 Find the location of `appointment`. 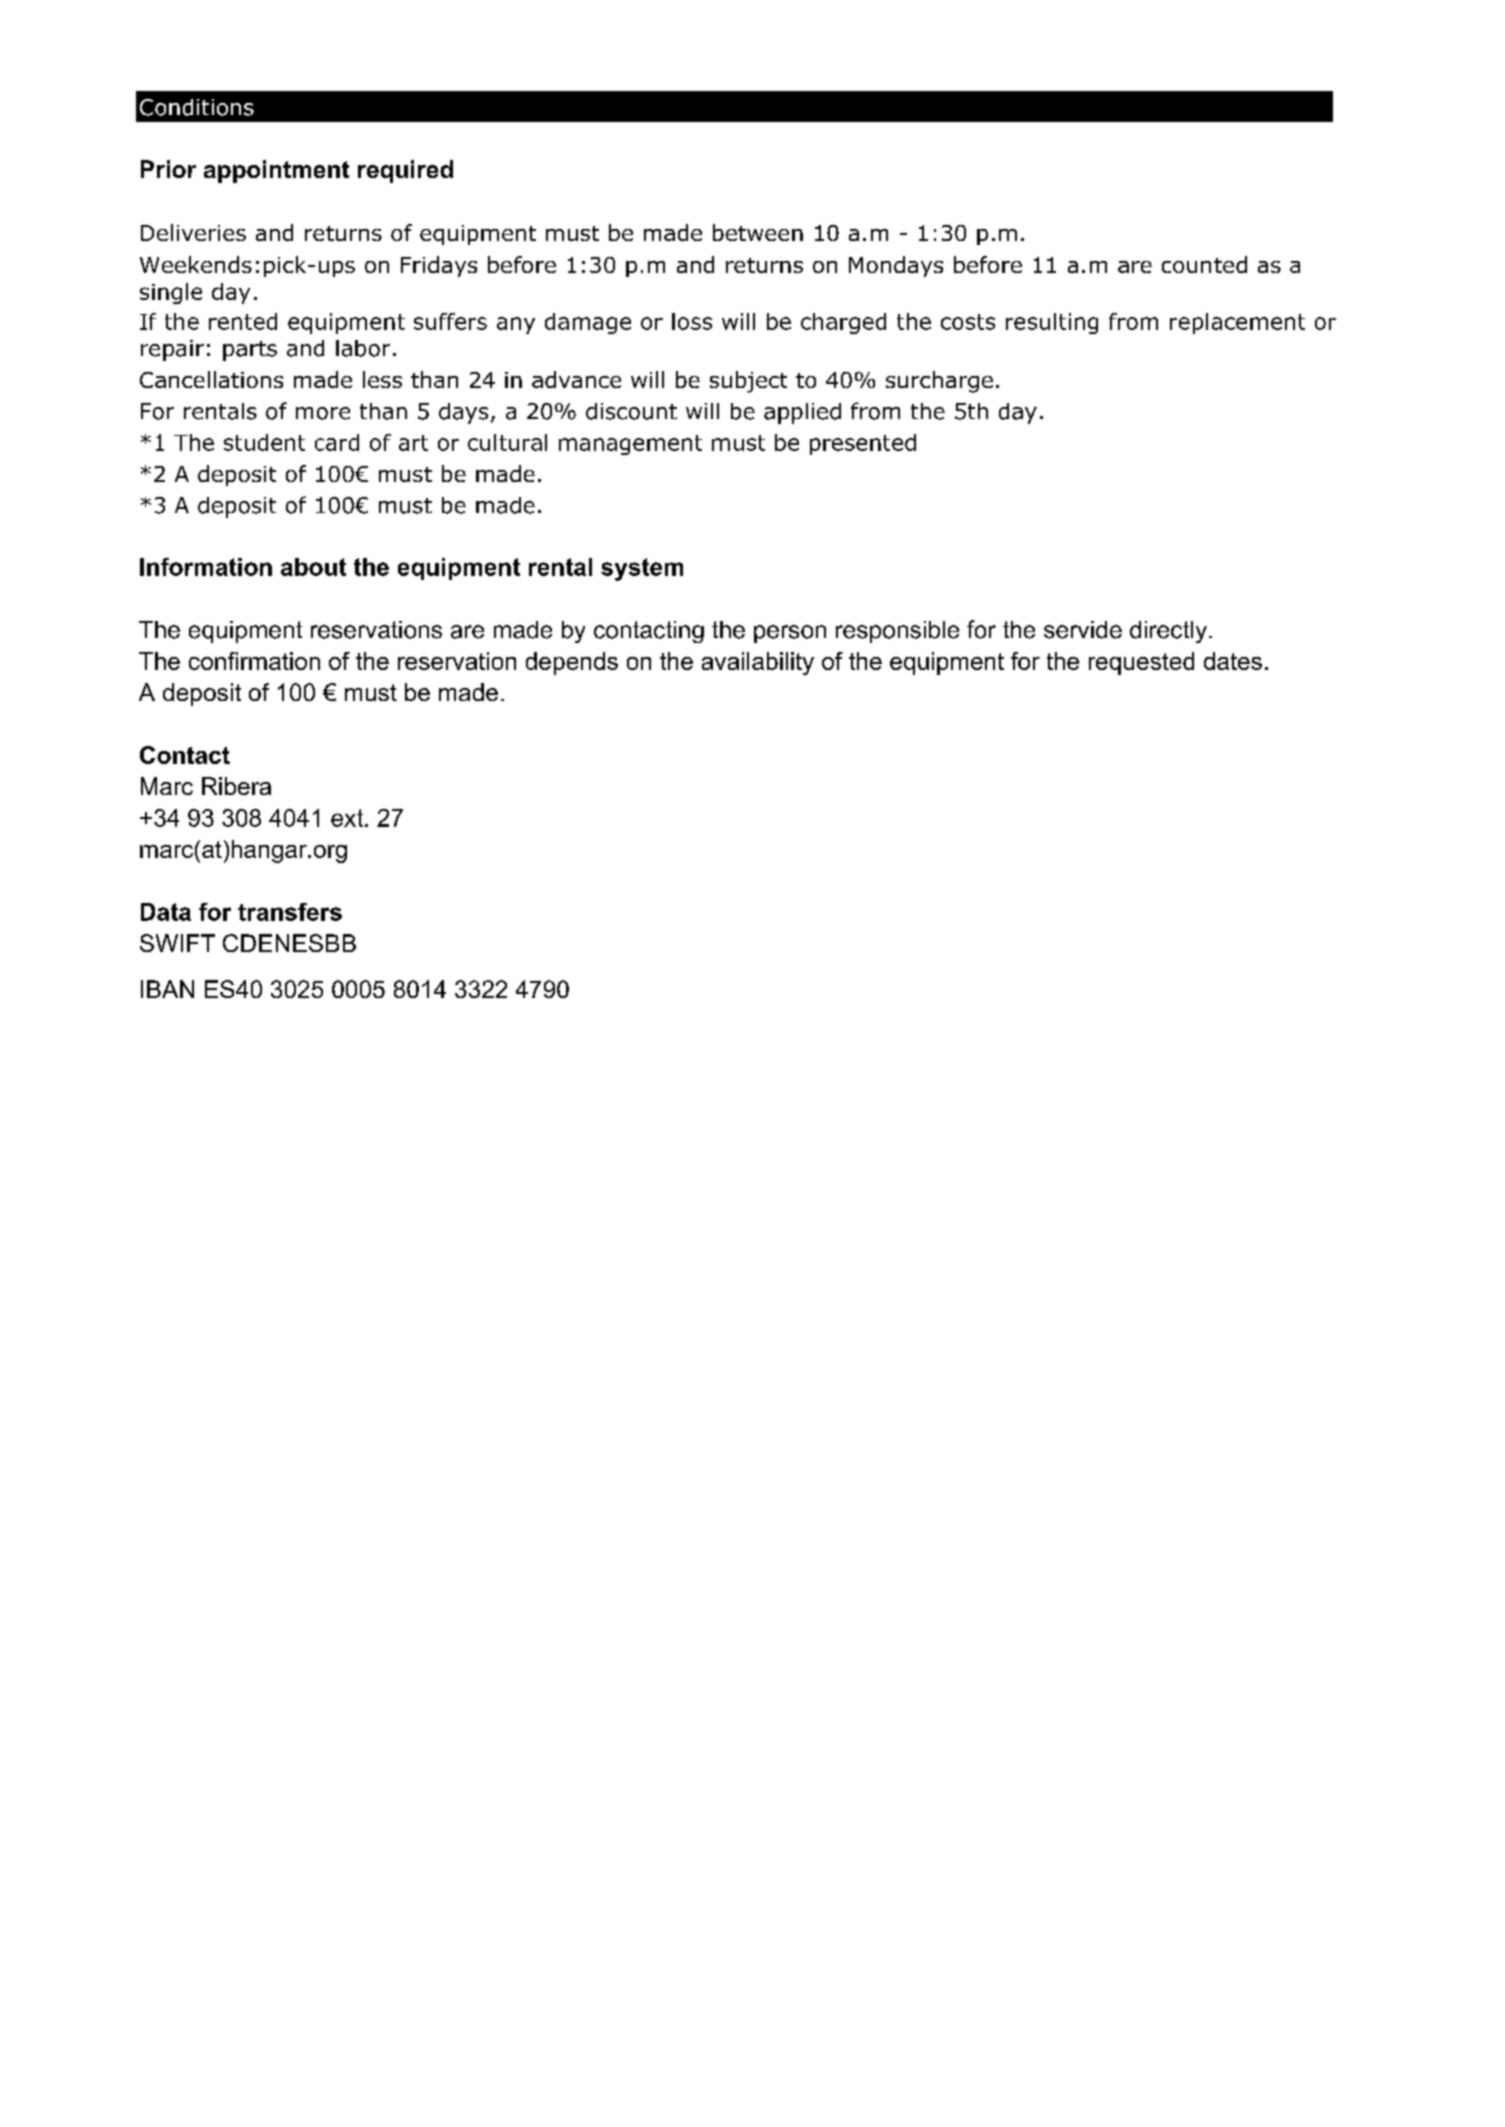

appointment is located at coordinates (276, 171).
